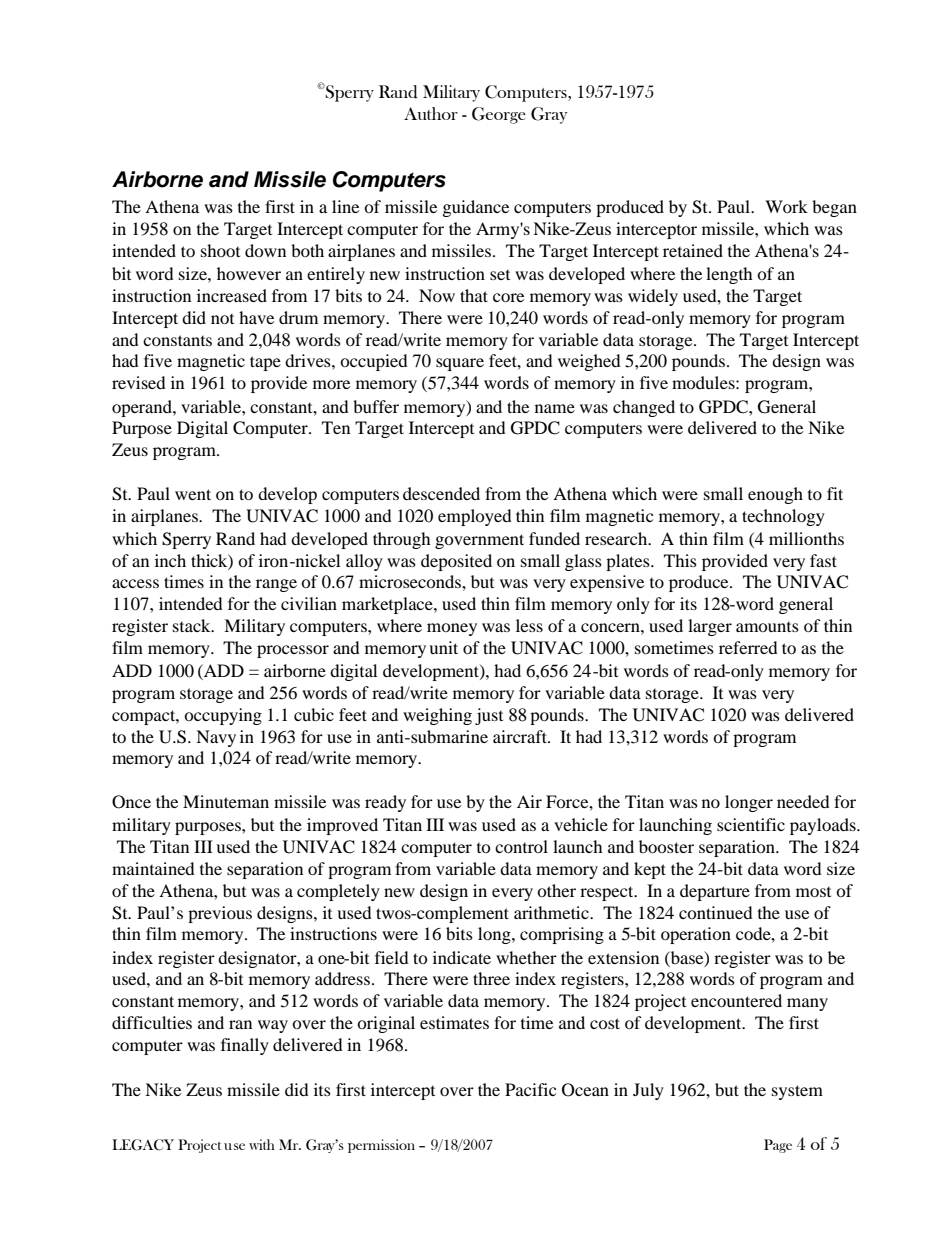 The height and width of the screenshot is (1233, 952). What do you see at coordinates (262, 1144) in the screenshot?
I see `with` at bounding box center [262, 1144].
